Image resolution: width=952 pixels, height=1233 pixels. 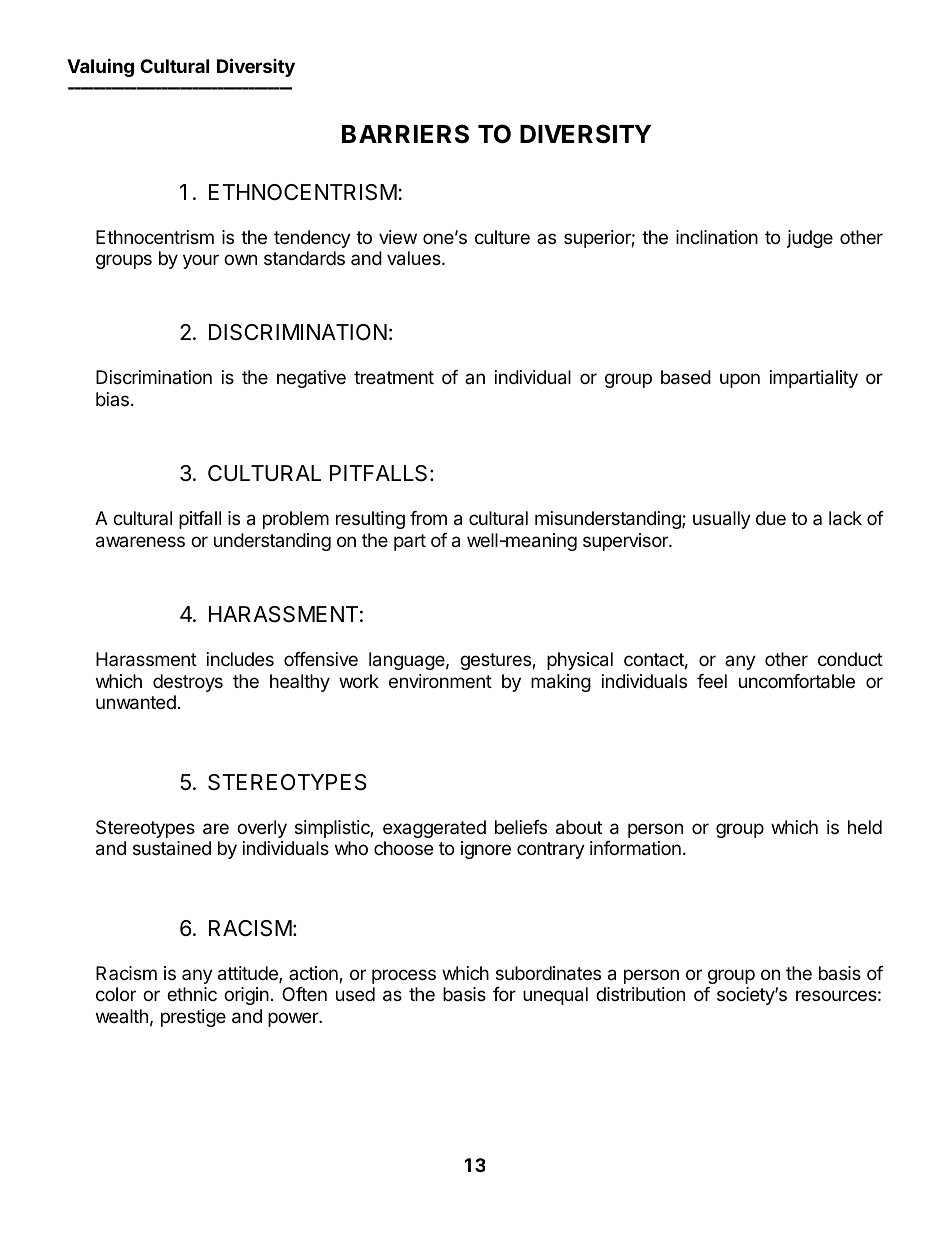 What do you see at coordinates (100, 67) in the document?
I see `Valuing` at bounding box center [100, 67].
